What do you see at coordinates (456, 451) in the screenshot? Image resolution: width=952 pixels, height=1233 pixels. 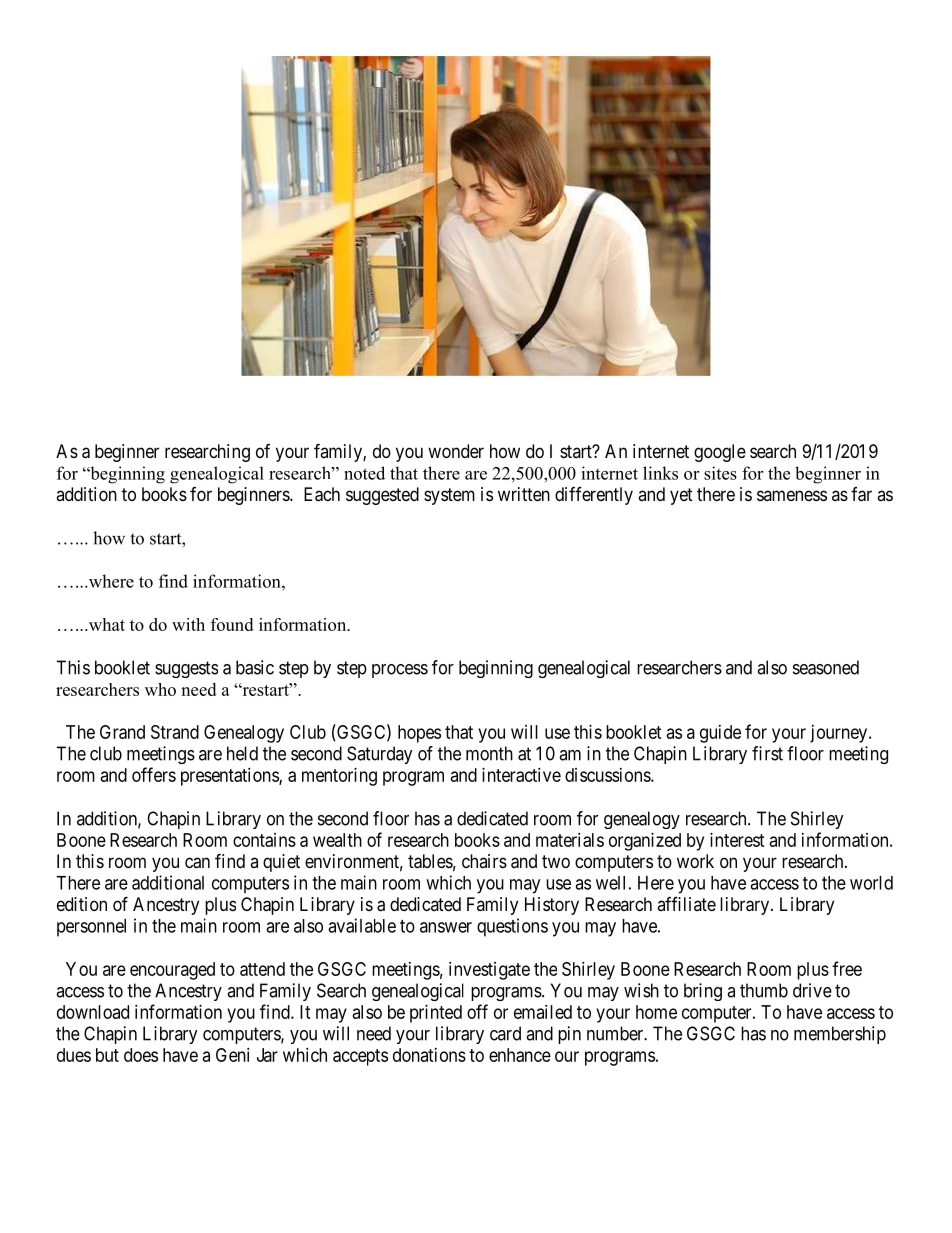 I see `wonder` at bounding box center [456, 451].
